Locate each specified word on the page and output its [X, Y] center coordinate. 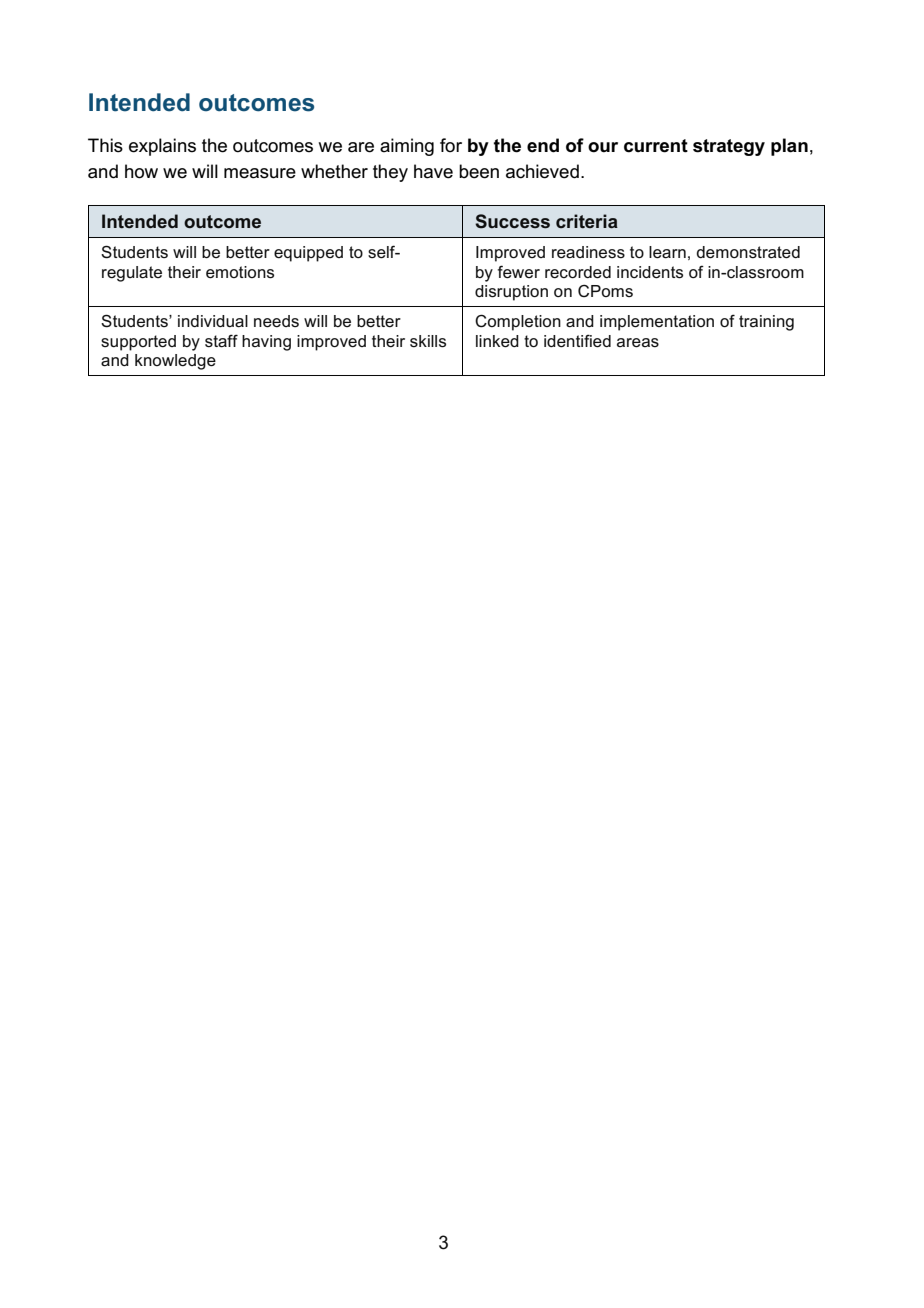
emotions [240, 272]
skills [428, 341]
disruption [511, 293]
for [451, 145]
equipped [308, 254]
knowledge [175, 362]
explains [162, 147]
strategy [729, 147]
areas [638, 343]
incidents [650, 272]
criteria [587, 221]
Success [512, 221]
